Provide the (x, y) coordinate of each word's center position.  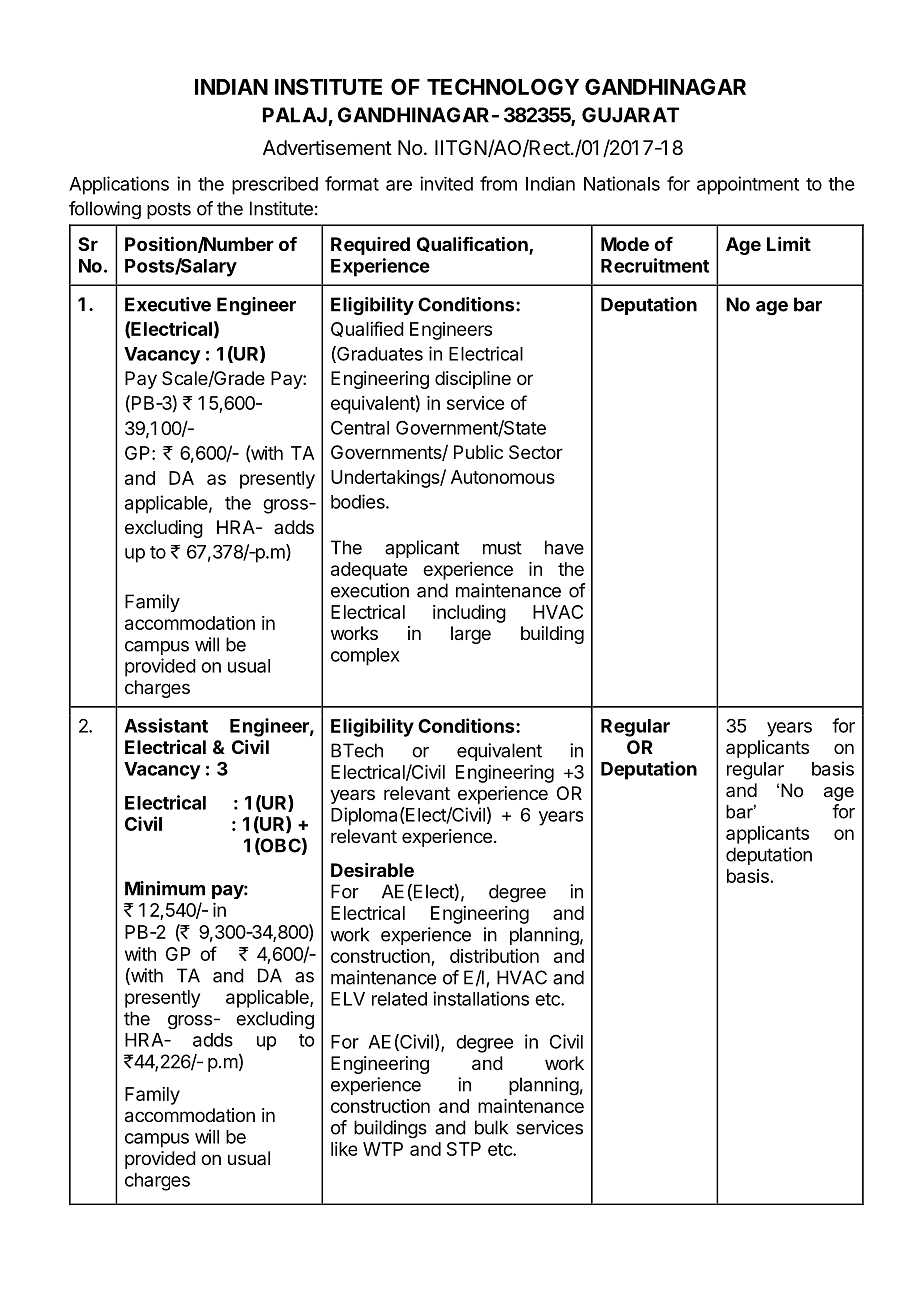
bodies (359, 501)
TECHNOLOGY (503, 86)
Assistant (166, 725)
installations (481, 998)
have (564, 547)
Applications (119, 185)
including (469, 614)
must (502, 548)
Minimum (165, 888)
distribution (494, 956)
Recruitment (655, 265)
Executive (168, 304)
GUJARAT (630, 115)
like (344, 1149)
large (471, 635)
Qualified (367, 329)
